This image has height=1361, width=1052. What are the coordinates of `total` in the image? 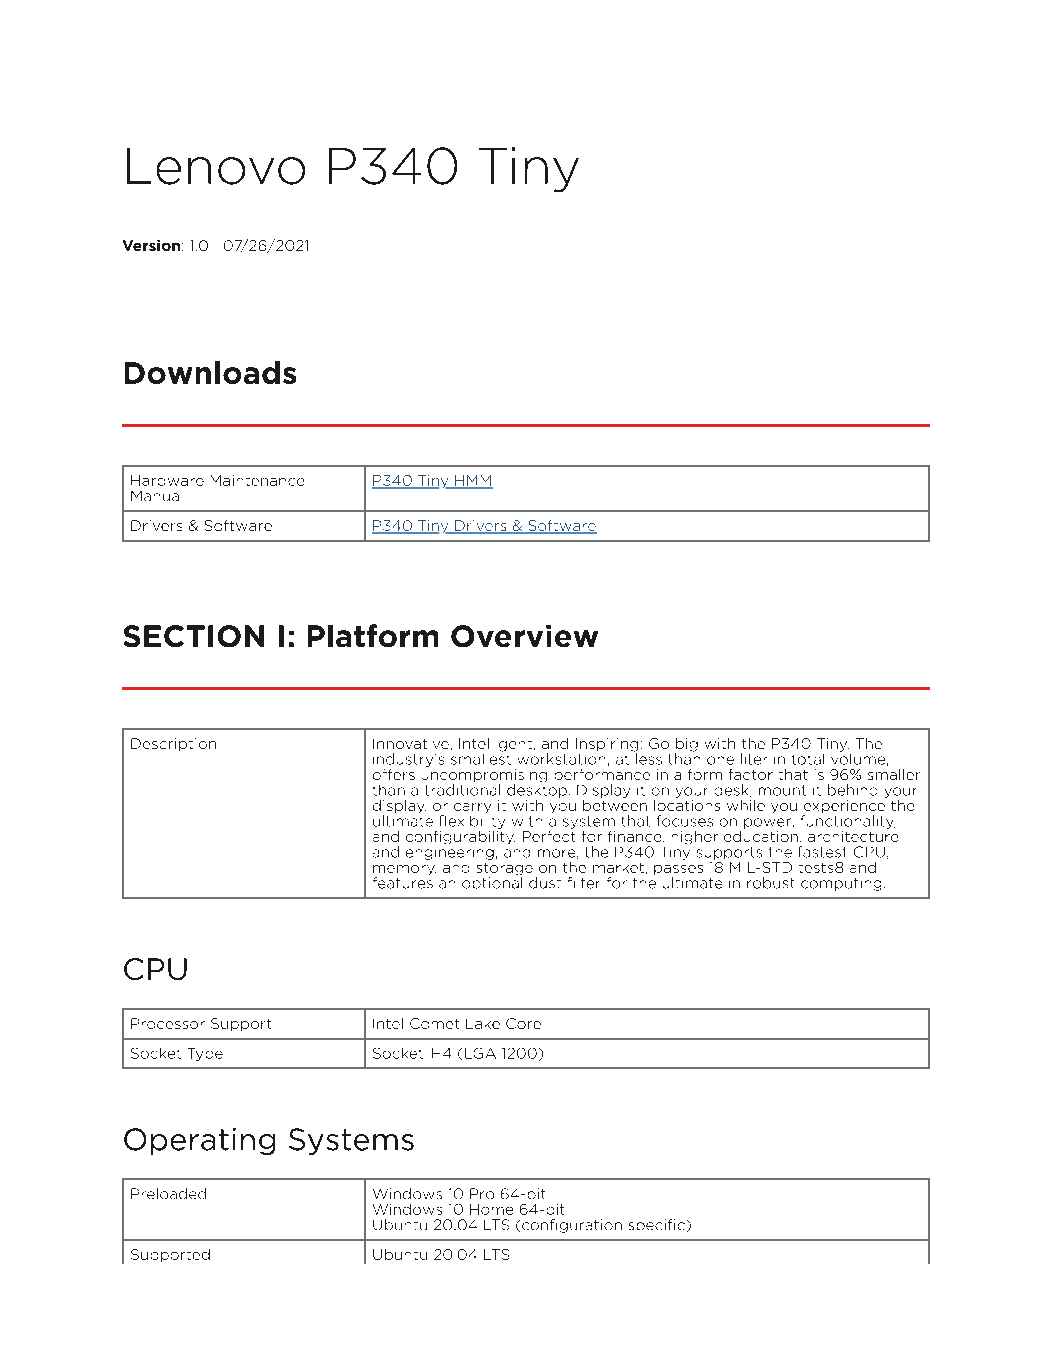 It's located at (808, 759).
